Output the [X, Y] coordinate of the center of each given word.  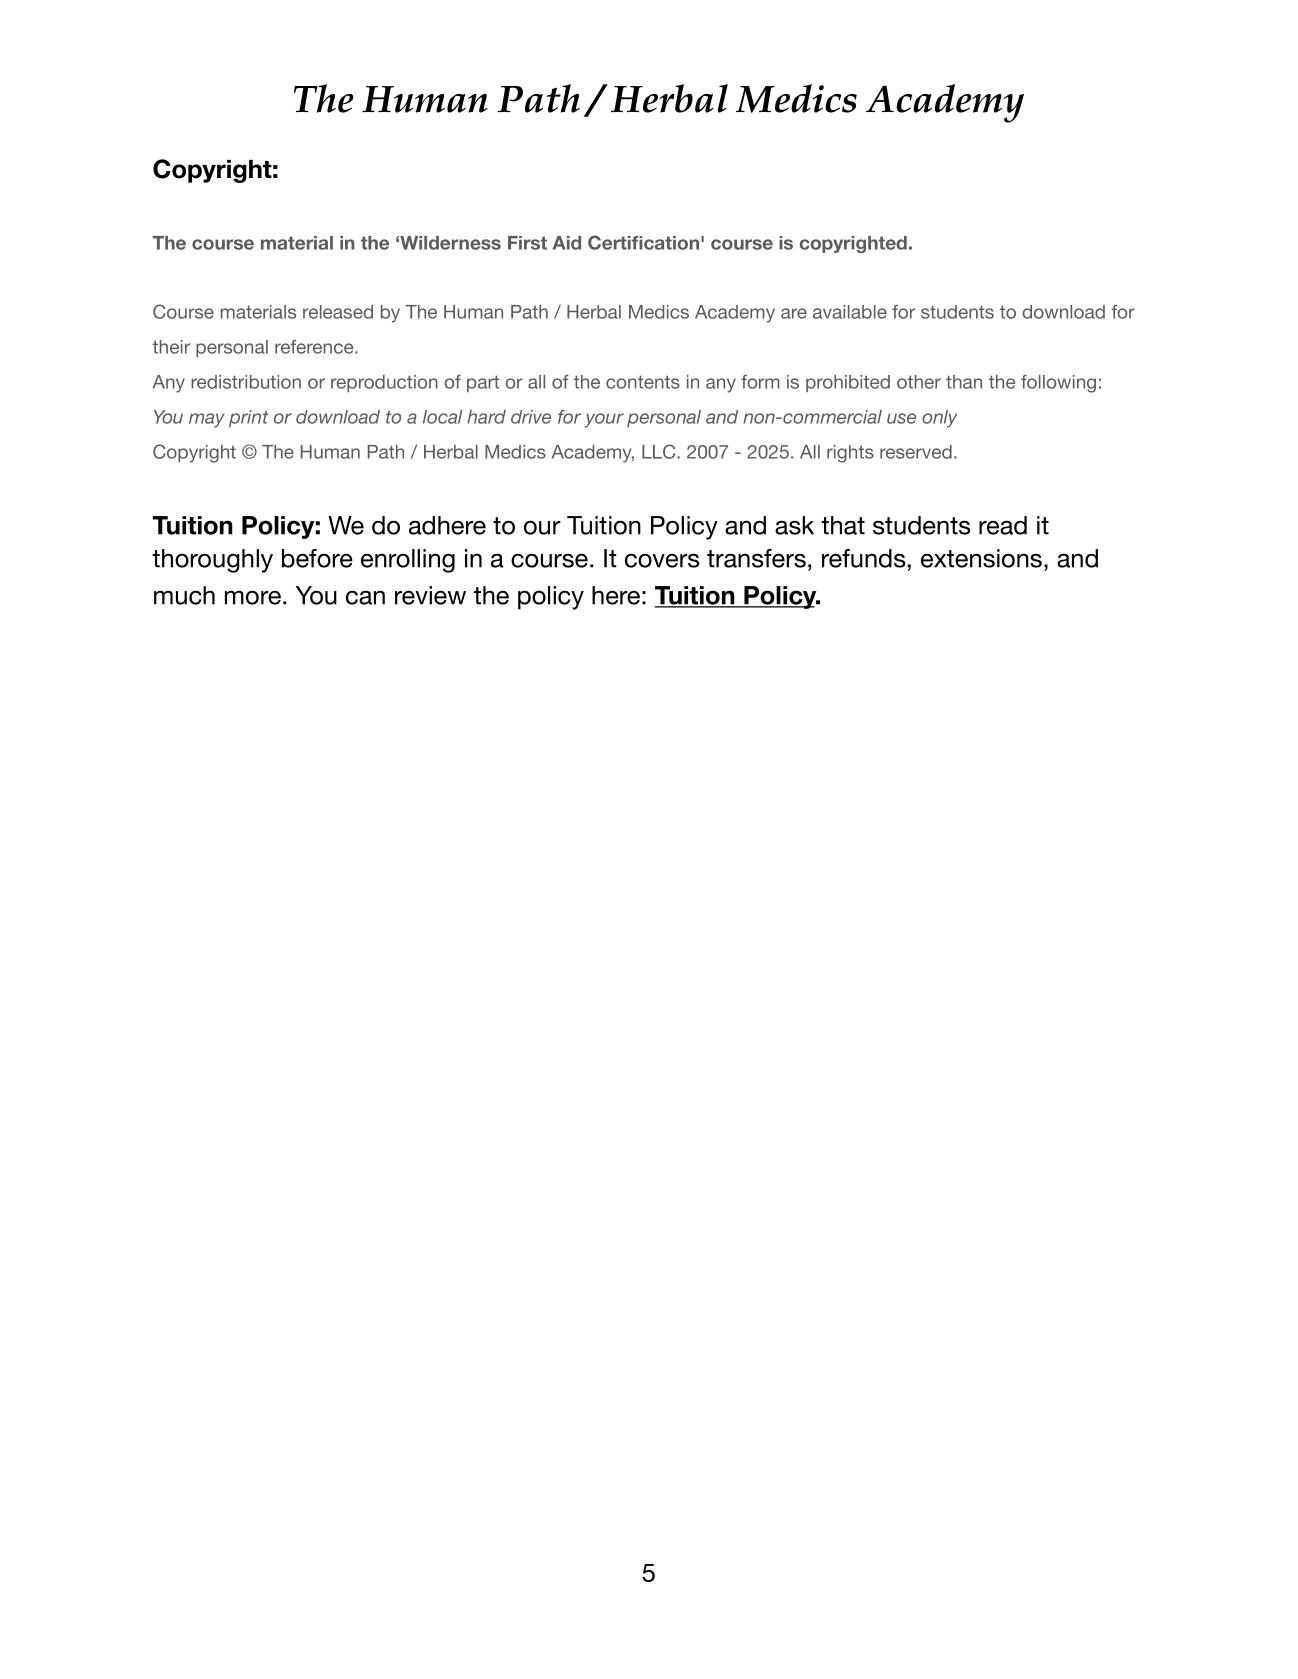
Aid [567, 243]
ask [794, 525]
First [527, 243]
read [1003, 525]
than [964, 382]
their [171, 347]
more [253, 597]
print [248, 418]
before [317, 558]
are [794, 313]
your [604, 420]
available [850, 312]
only [939, 419]
